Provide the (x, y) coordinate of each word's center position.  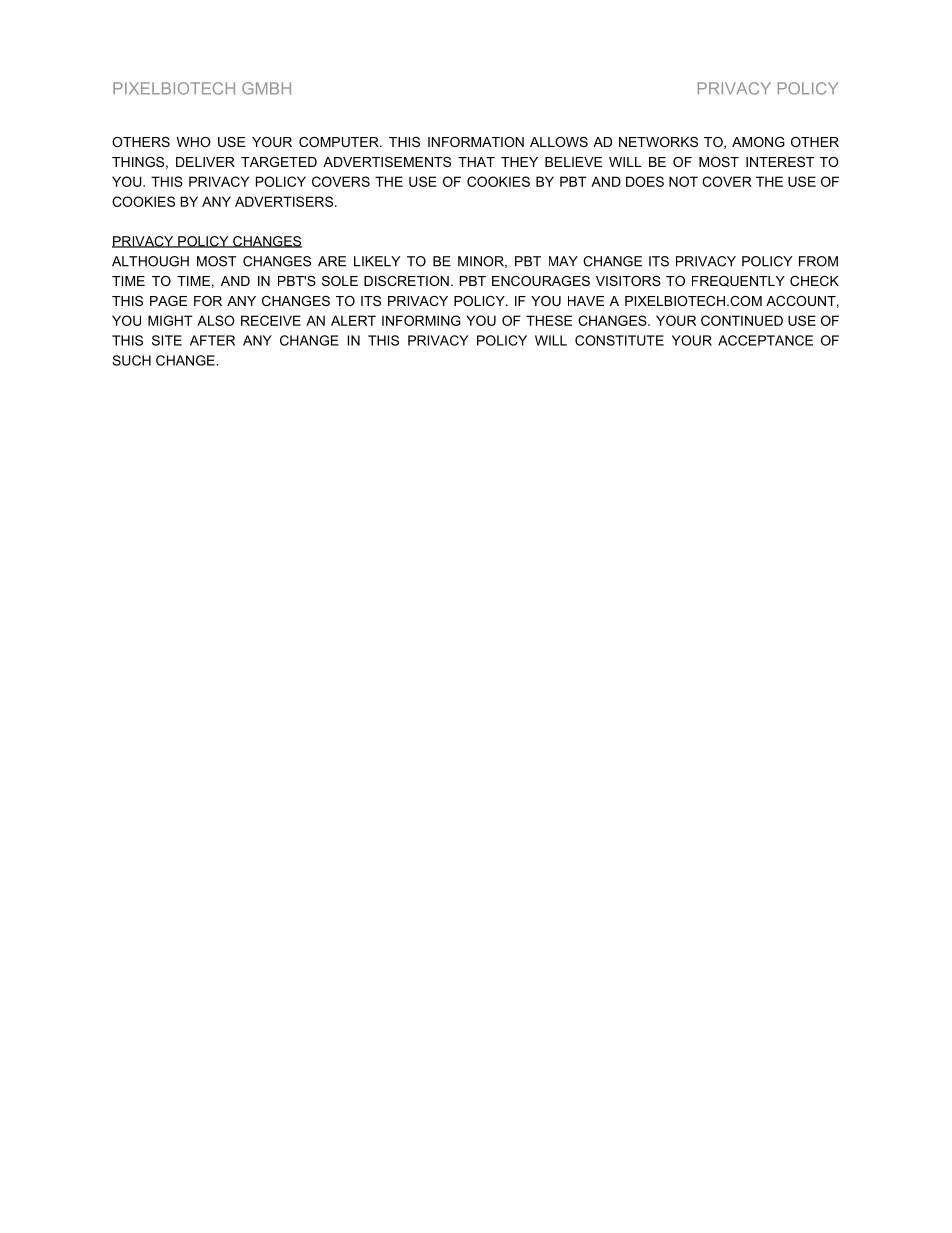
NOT (683, 181)
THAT (476, 162)
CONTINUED (742, 320)
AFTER (212, 340)
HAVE (586, 301)
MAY (563, 261)
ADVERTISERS (284, 201)
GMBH (266, 88)
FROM (818, 261)
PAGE (168, 301)
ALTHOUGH (150, 261)
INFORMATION (476, 142)
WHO (194, 142)
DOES (645, 181)
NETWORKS (658, 142)
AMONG (758, 142)
